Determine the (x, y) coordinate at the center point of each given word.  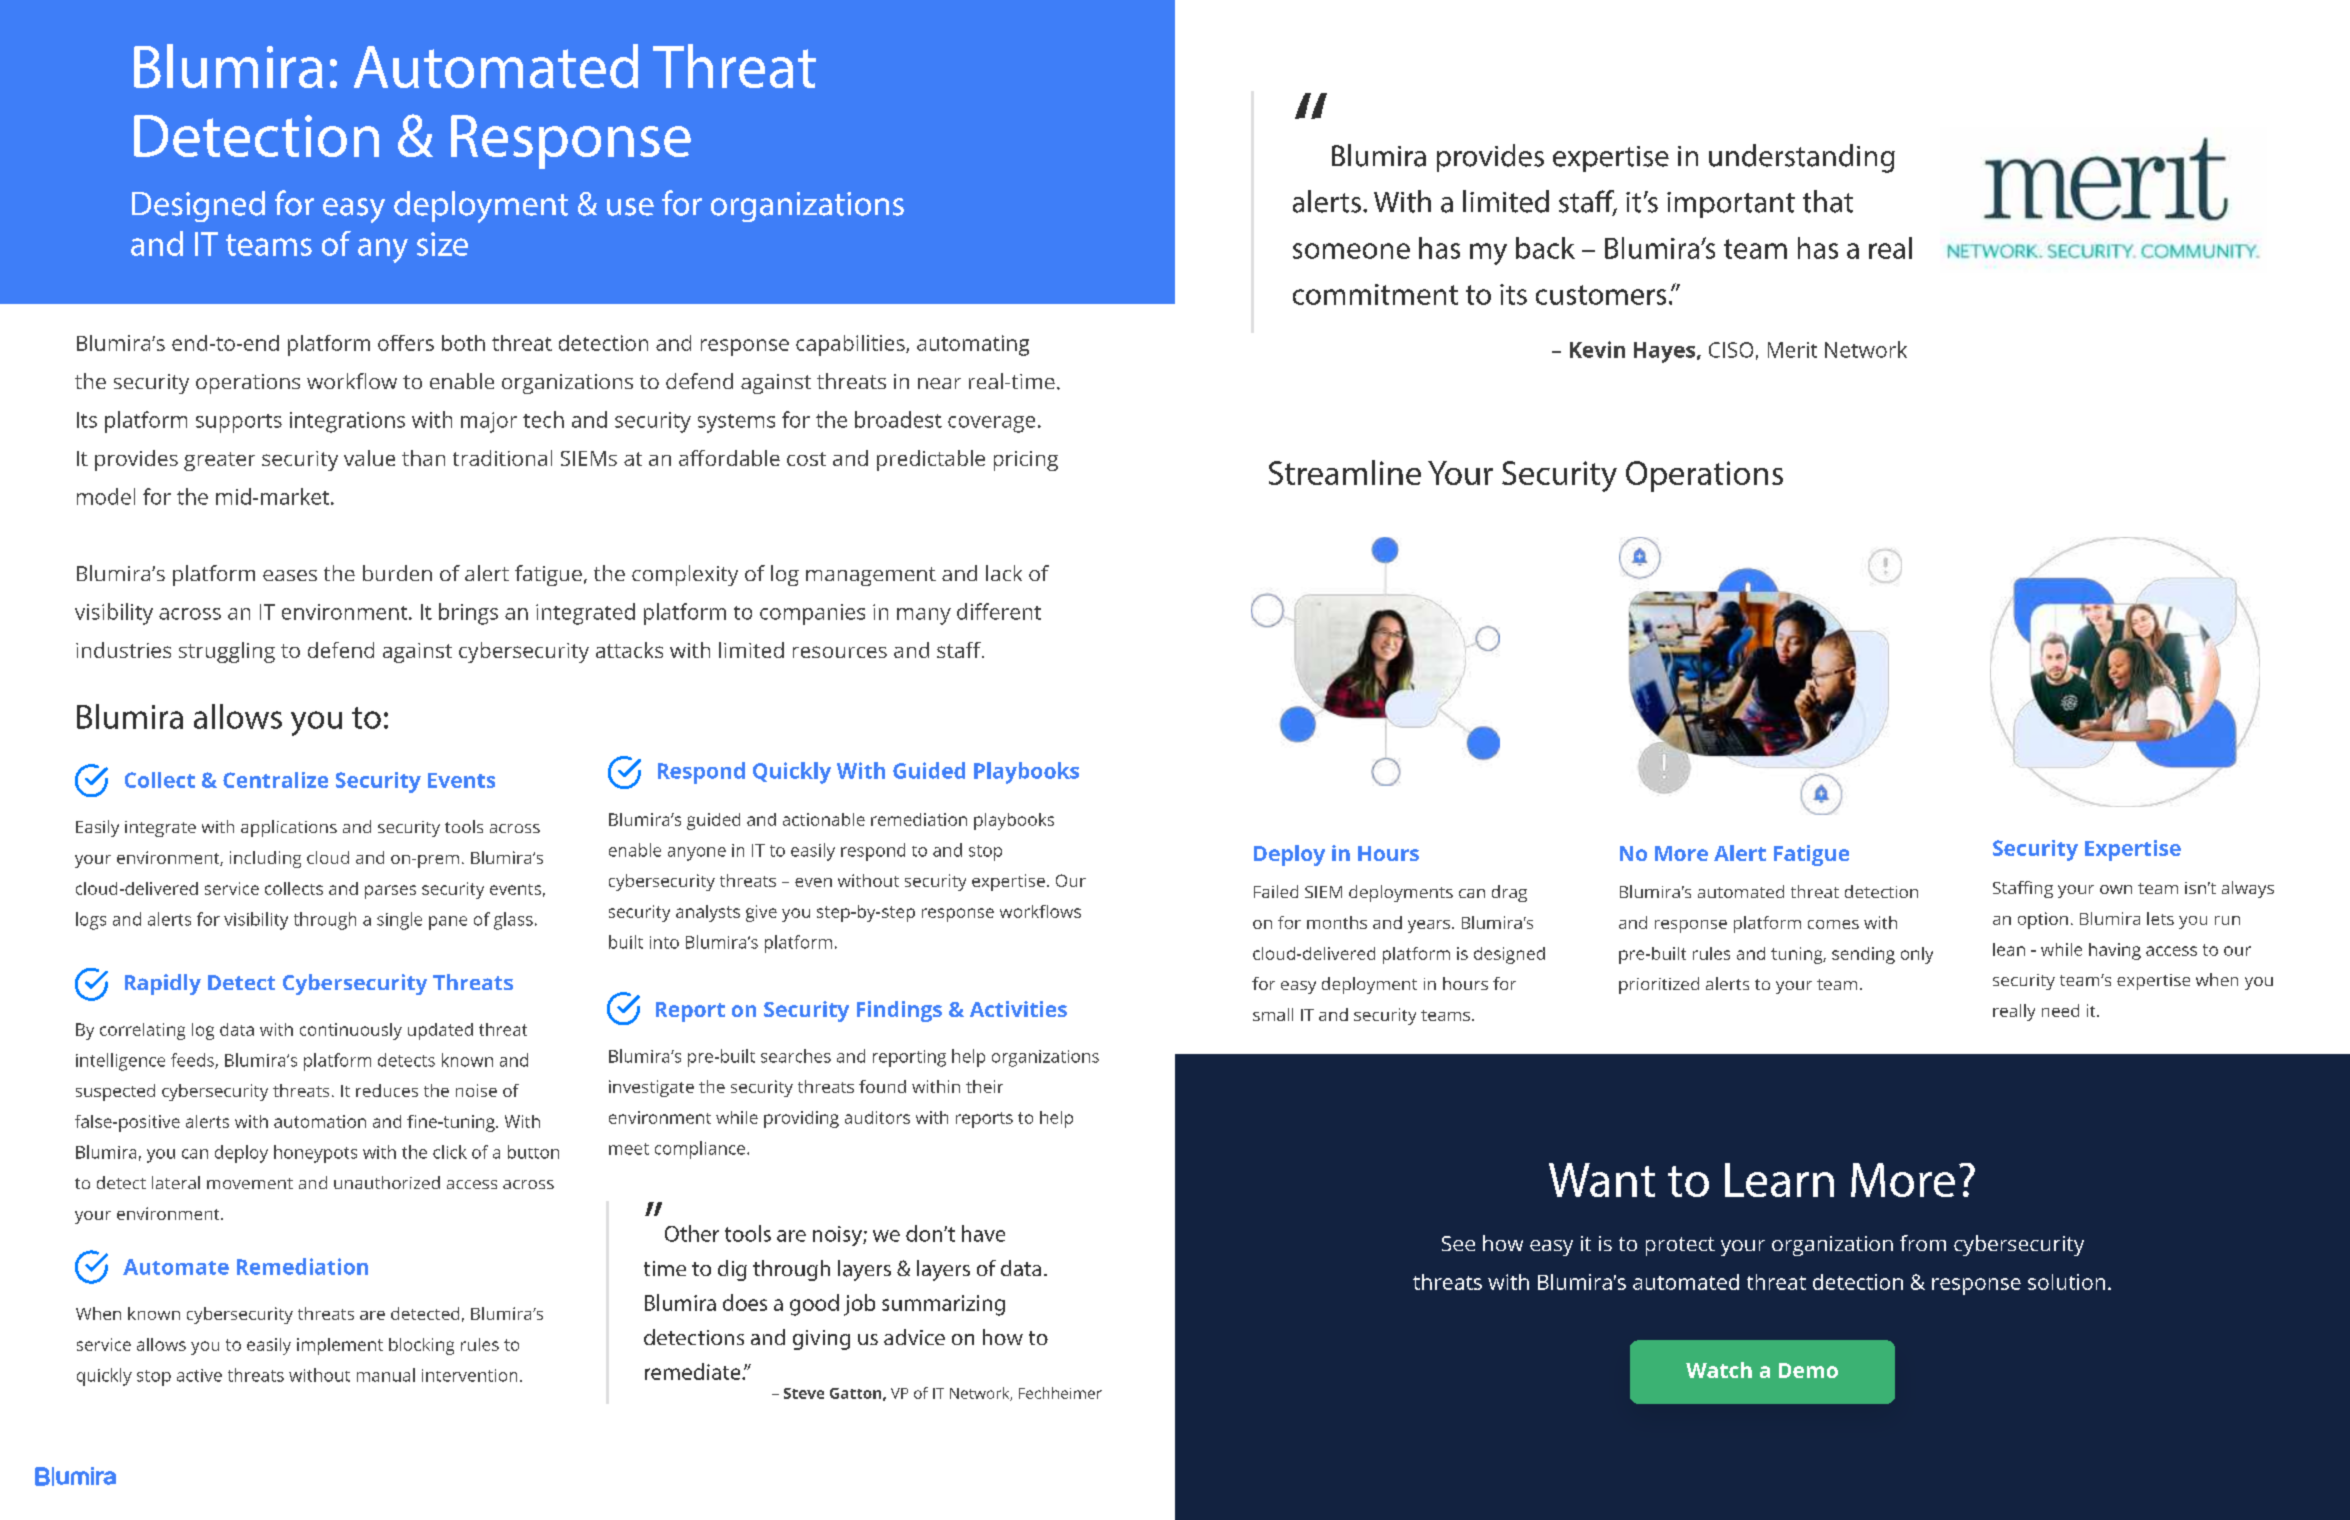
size (442, 244)
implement (340, 1346)
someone (1351, 251)
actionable (824, 819)
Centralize (275, 780)
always (2248, 889)
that (1828, 201)
